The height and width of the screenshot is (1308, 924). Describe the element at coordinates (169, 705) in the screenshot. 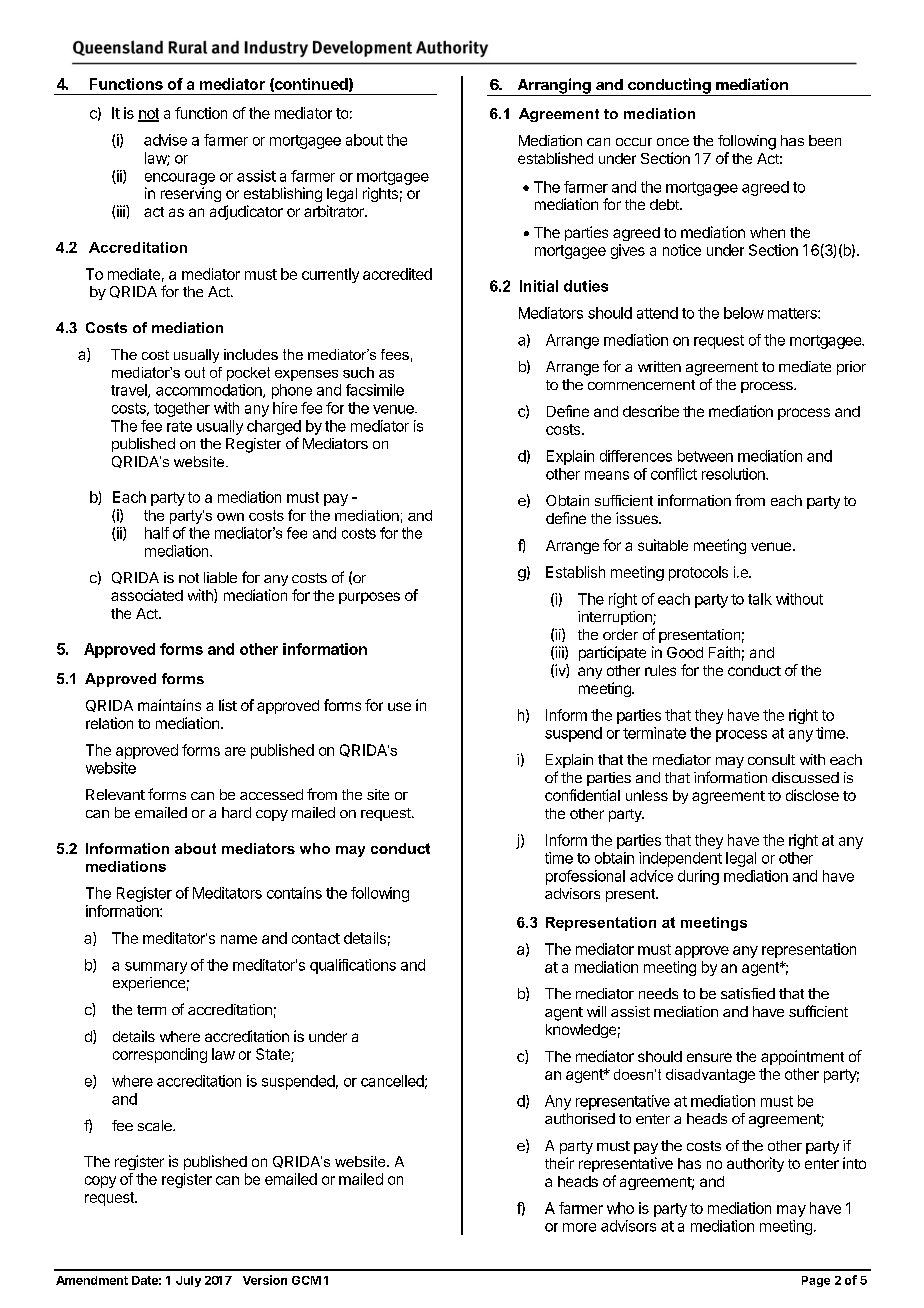

I see `maintains` at that location.
